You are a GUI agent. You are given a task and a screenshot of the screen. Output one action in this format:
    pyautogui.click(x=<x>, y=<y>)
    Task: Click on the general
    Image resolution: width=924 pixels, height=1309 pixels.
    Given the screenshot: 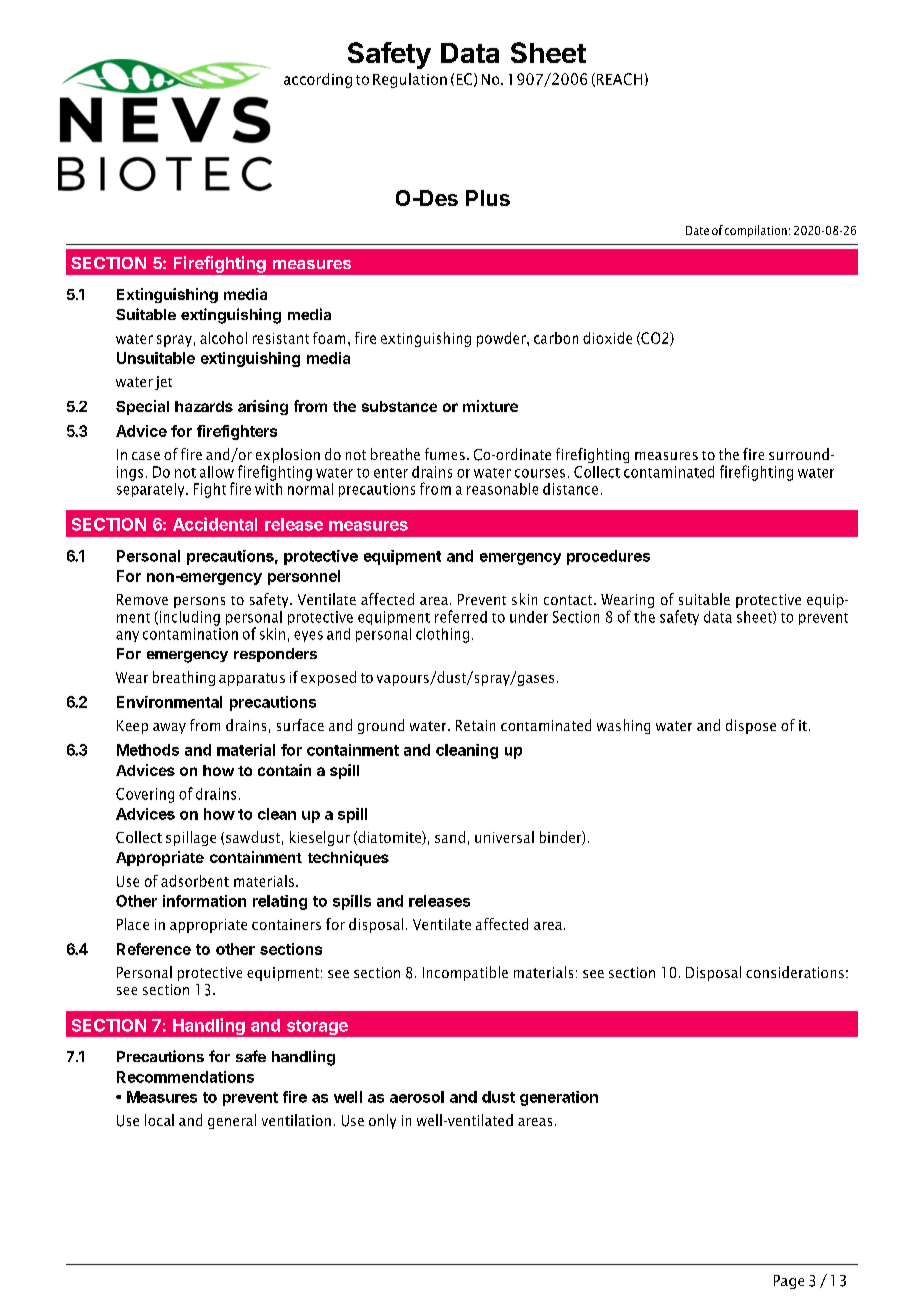 What is the action you would take?
    pyautogui.click(x=232, y=1121)
